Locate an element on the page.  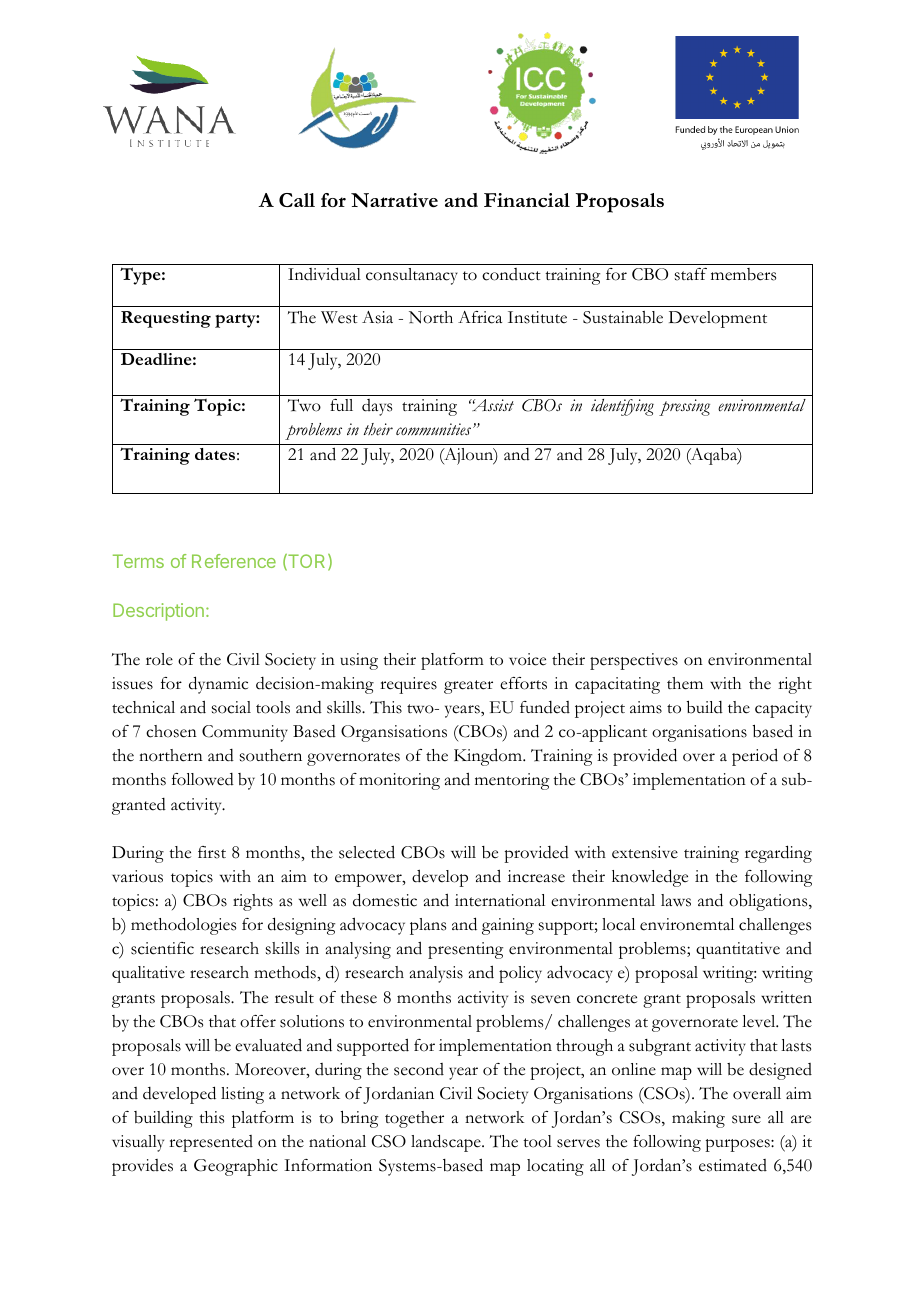
members is located at coordinates (743, 274).
